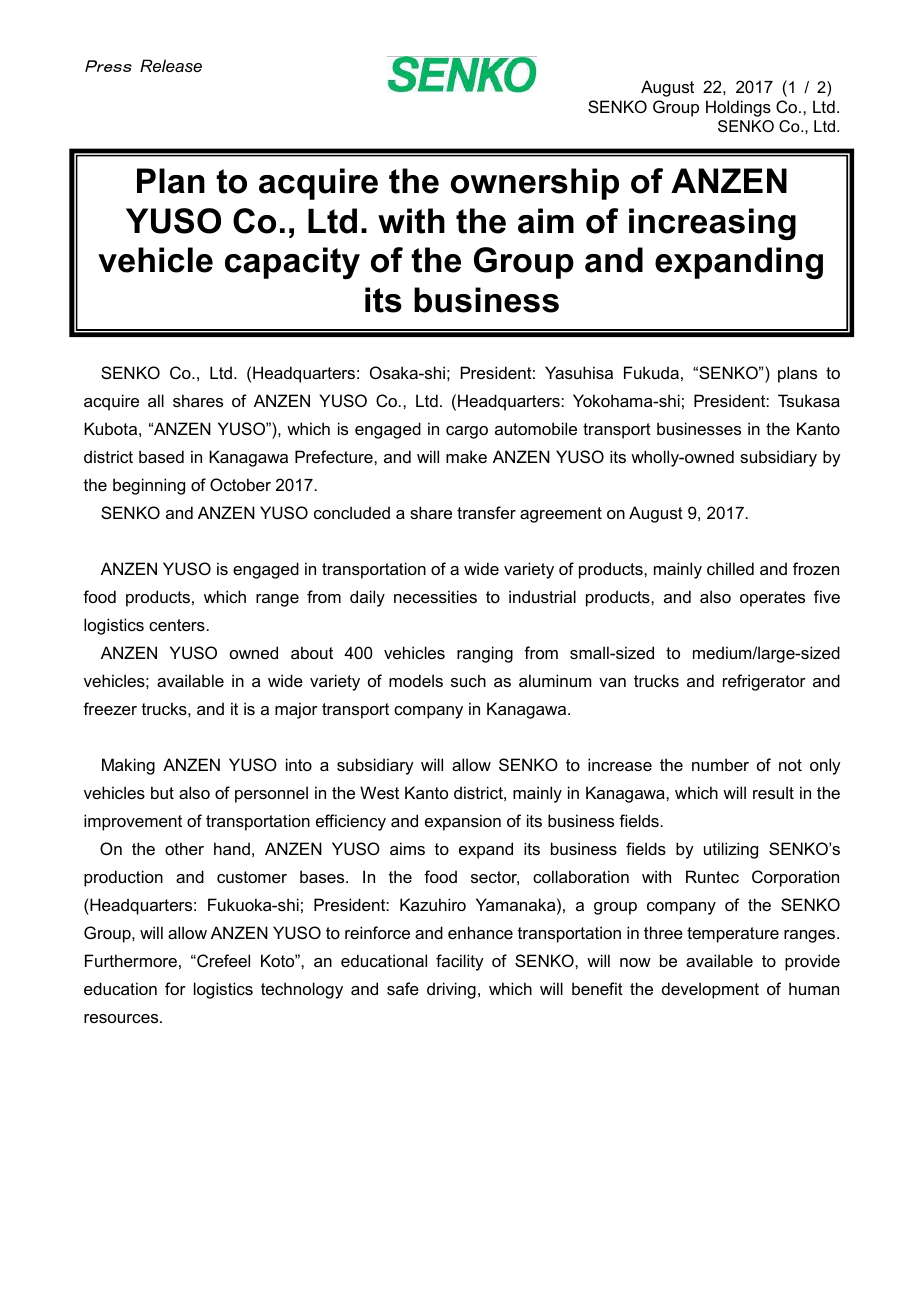 The image size is (924, 1308). I want to click on driving, so click(451, 990).
